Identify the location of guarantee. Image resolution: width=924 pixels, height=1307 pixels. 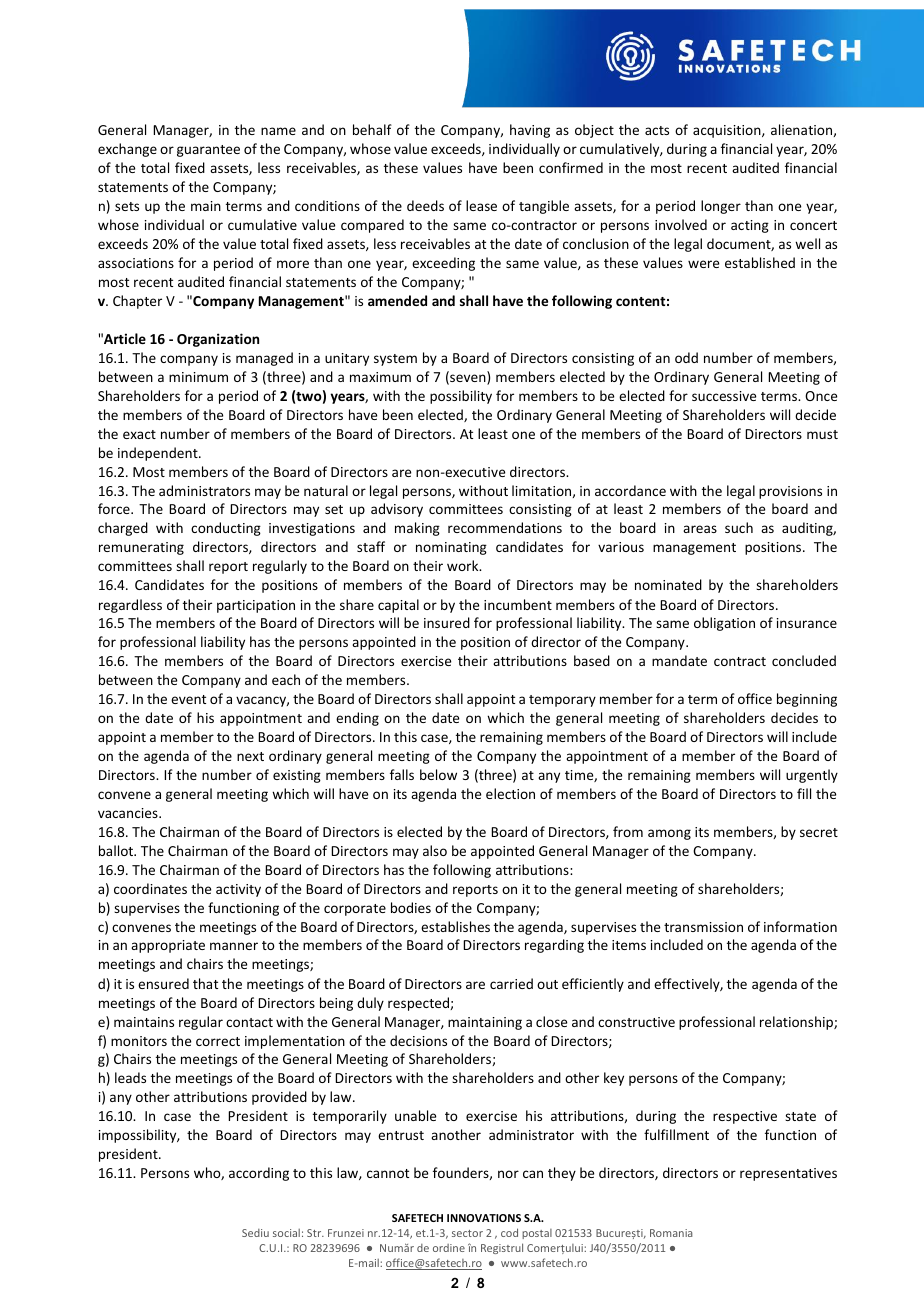
(208, 151).
